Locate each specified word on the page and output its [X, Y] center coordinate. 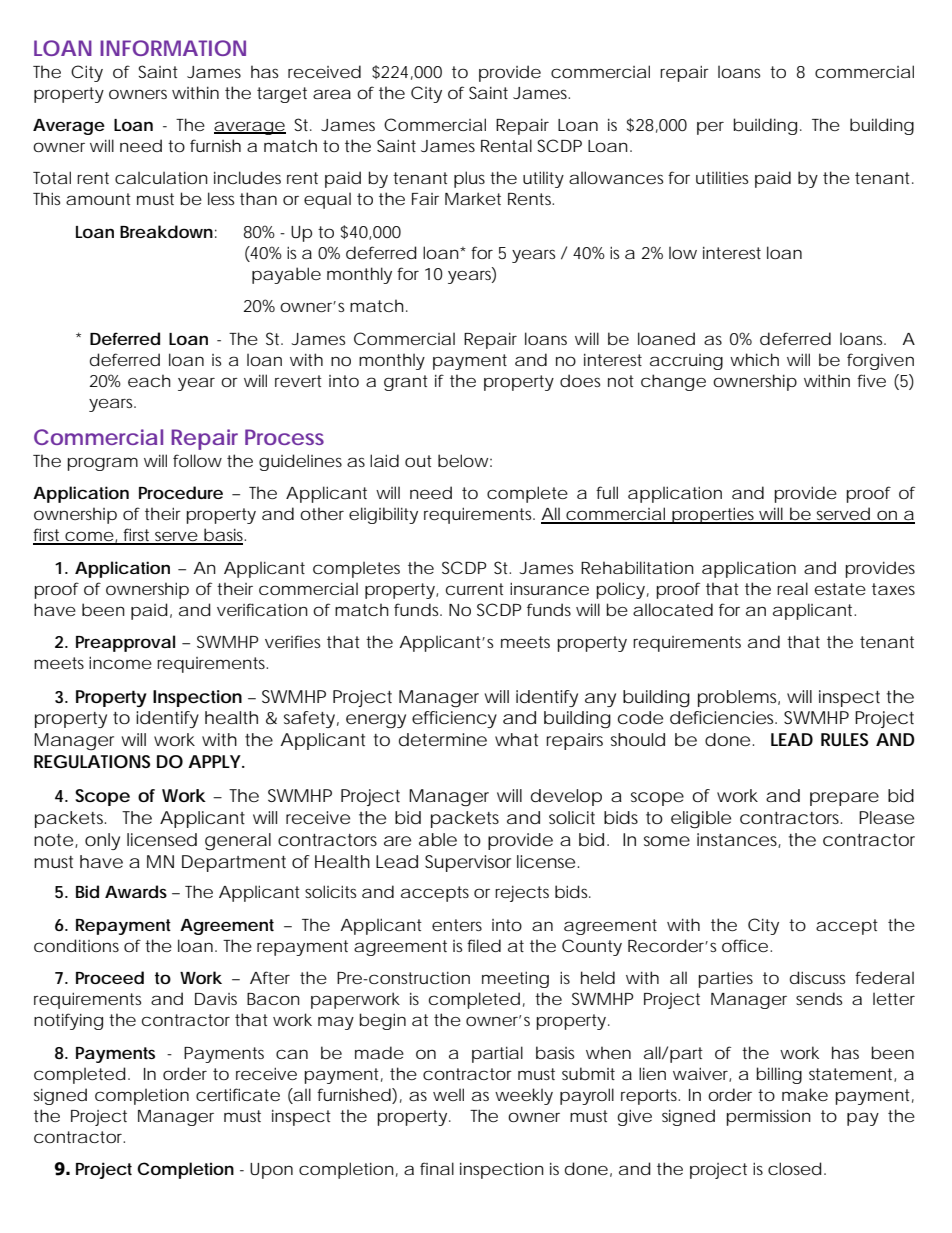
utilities [722, 177]
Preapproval [125, 643]
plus [469, 179]
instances [739, 840]
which [754, 359]
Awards [136, 891]
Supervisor [468, 863]
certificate [238, 1094]
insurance [549, 588]
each [149, 380]
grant [406, 383]
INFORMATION [173, 48]
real [792, 588]
